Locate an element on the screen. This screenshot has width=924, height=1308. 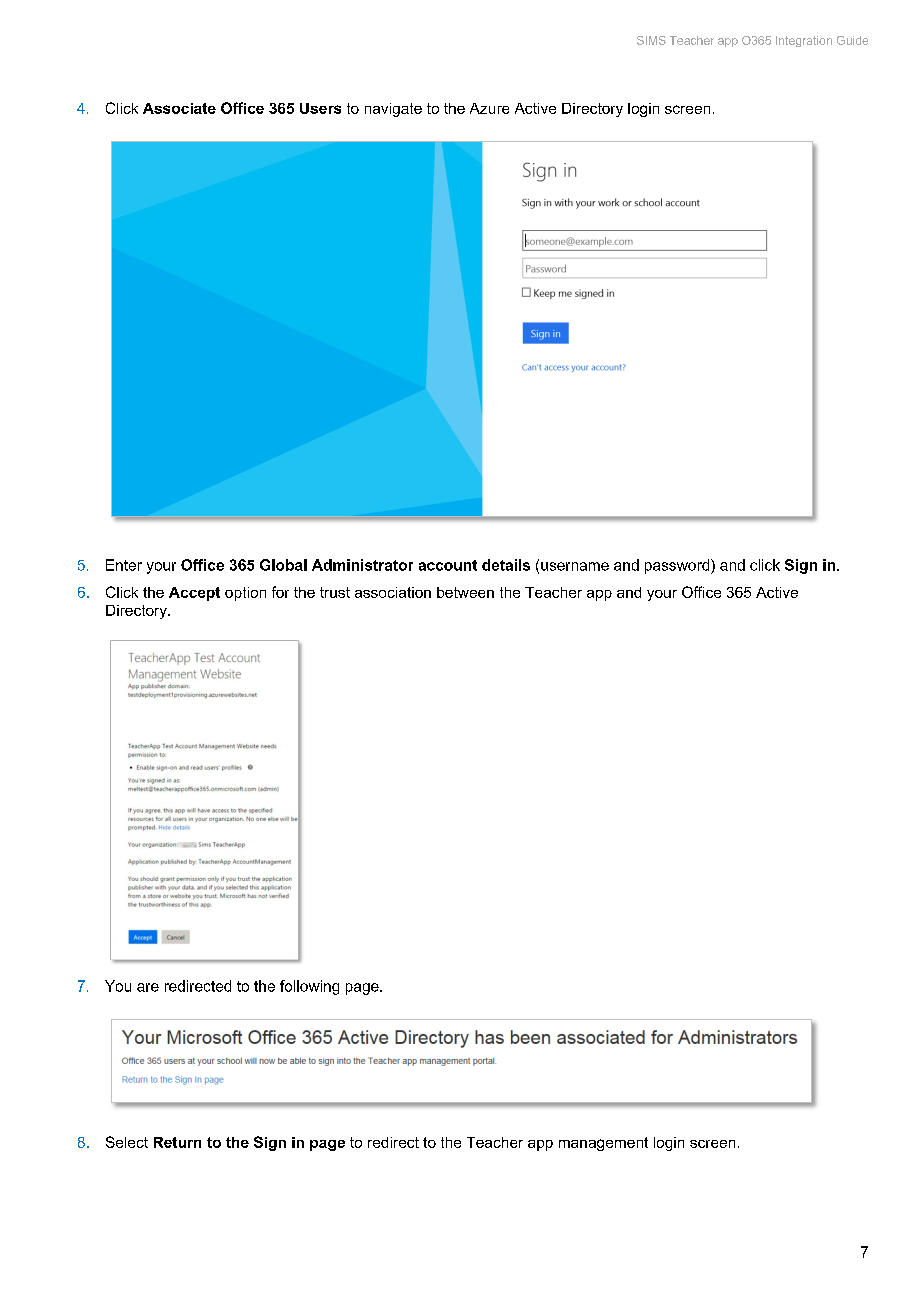
Return is located at coordinates (177, 1142).
